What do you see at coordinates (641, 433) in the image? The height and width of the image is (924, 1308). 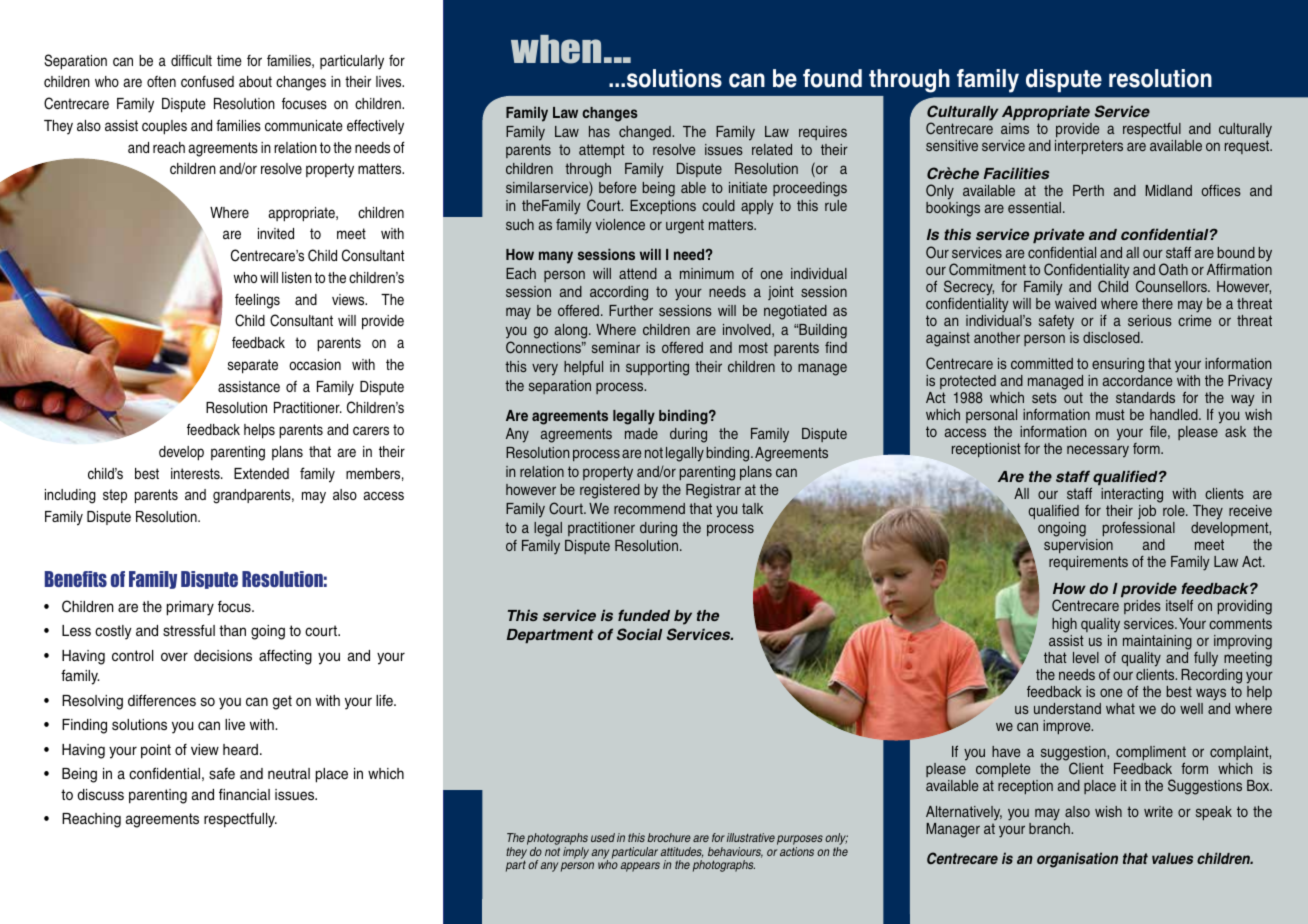 I see `made` at bounding box center [641, 433].
